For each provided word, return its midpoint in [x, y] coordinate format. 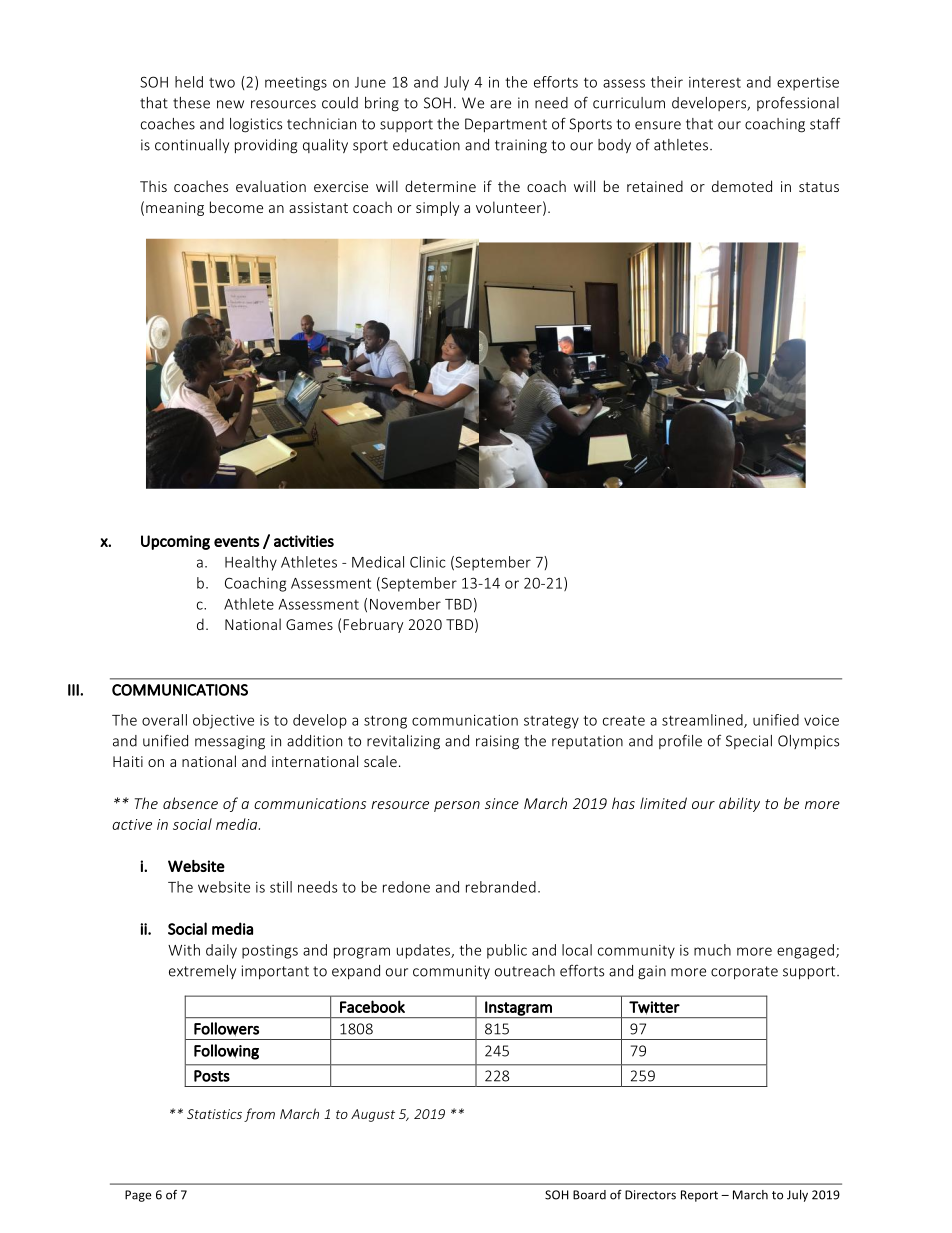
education [426, 145]
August [373, 1115]
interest [715, 82]
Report [699, 1196]
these [191, 103]
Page [138, 1196]
